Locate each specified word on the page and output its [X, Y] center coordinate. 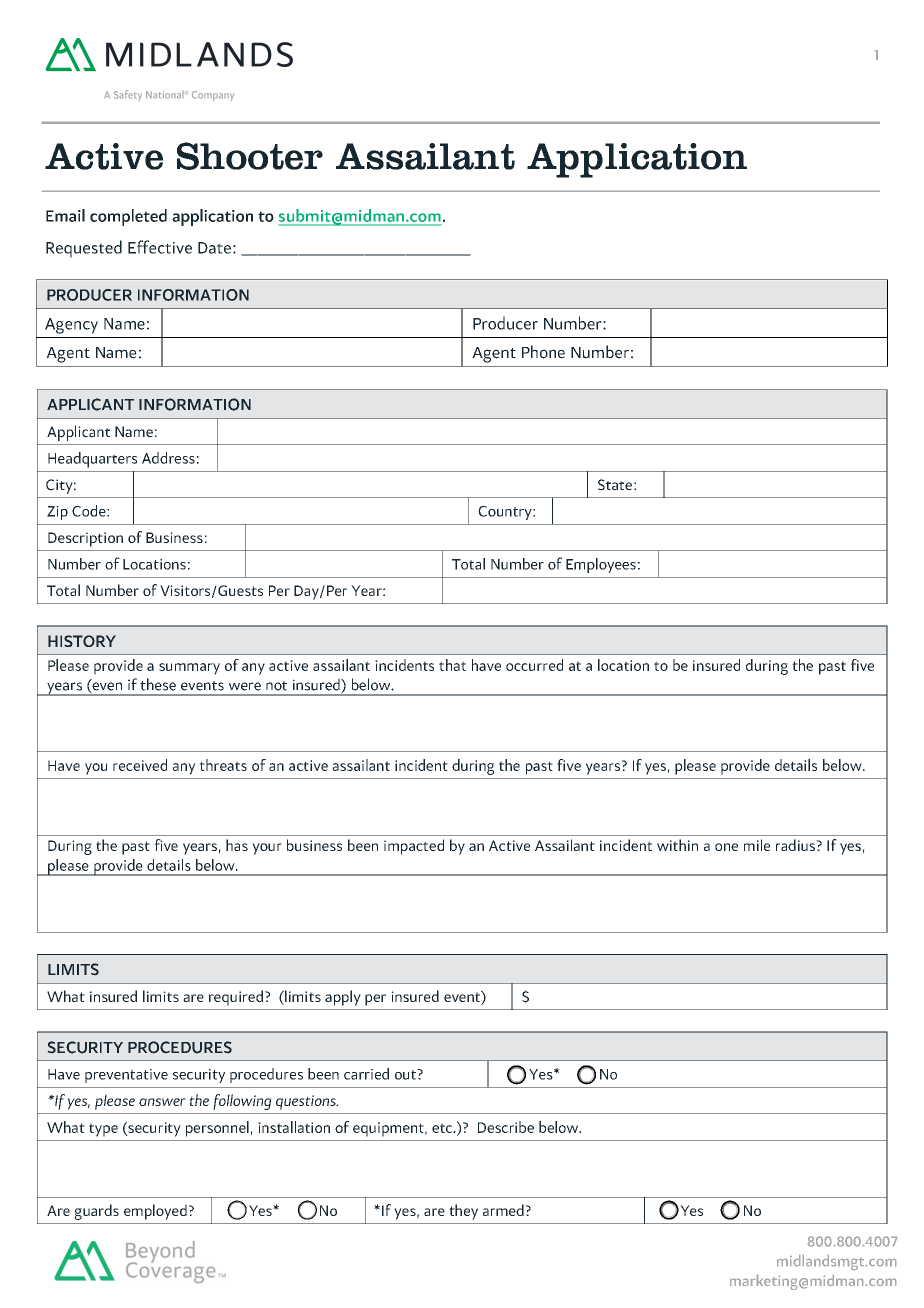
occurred [534, 665]
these [158, 684]
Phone [543, 352]
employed [155, 1212]
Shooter [250, 156]
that [452, 665]
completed [128, 217]
